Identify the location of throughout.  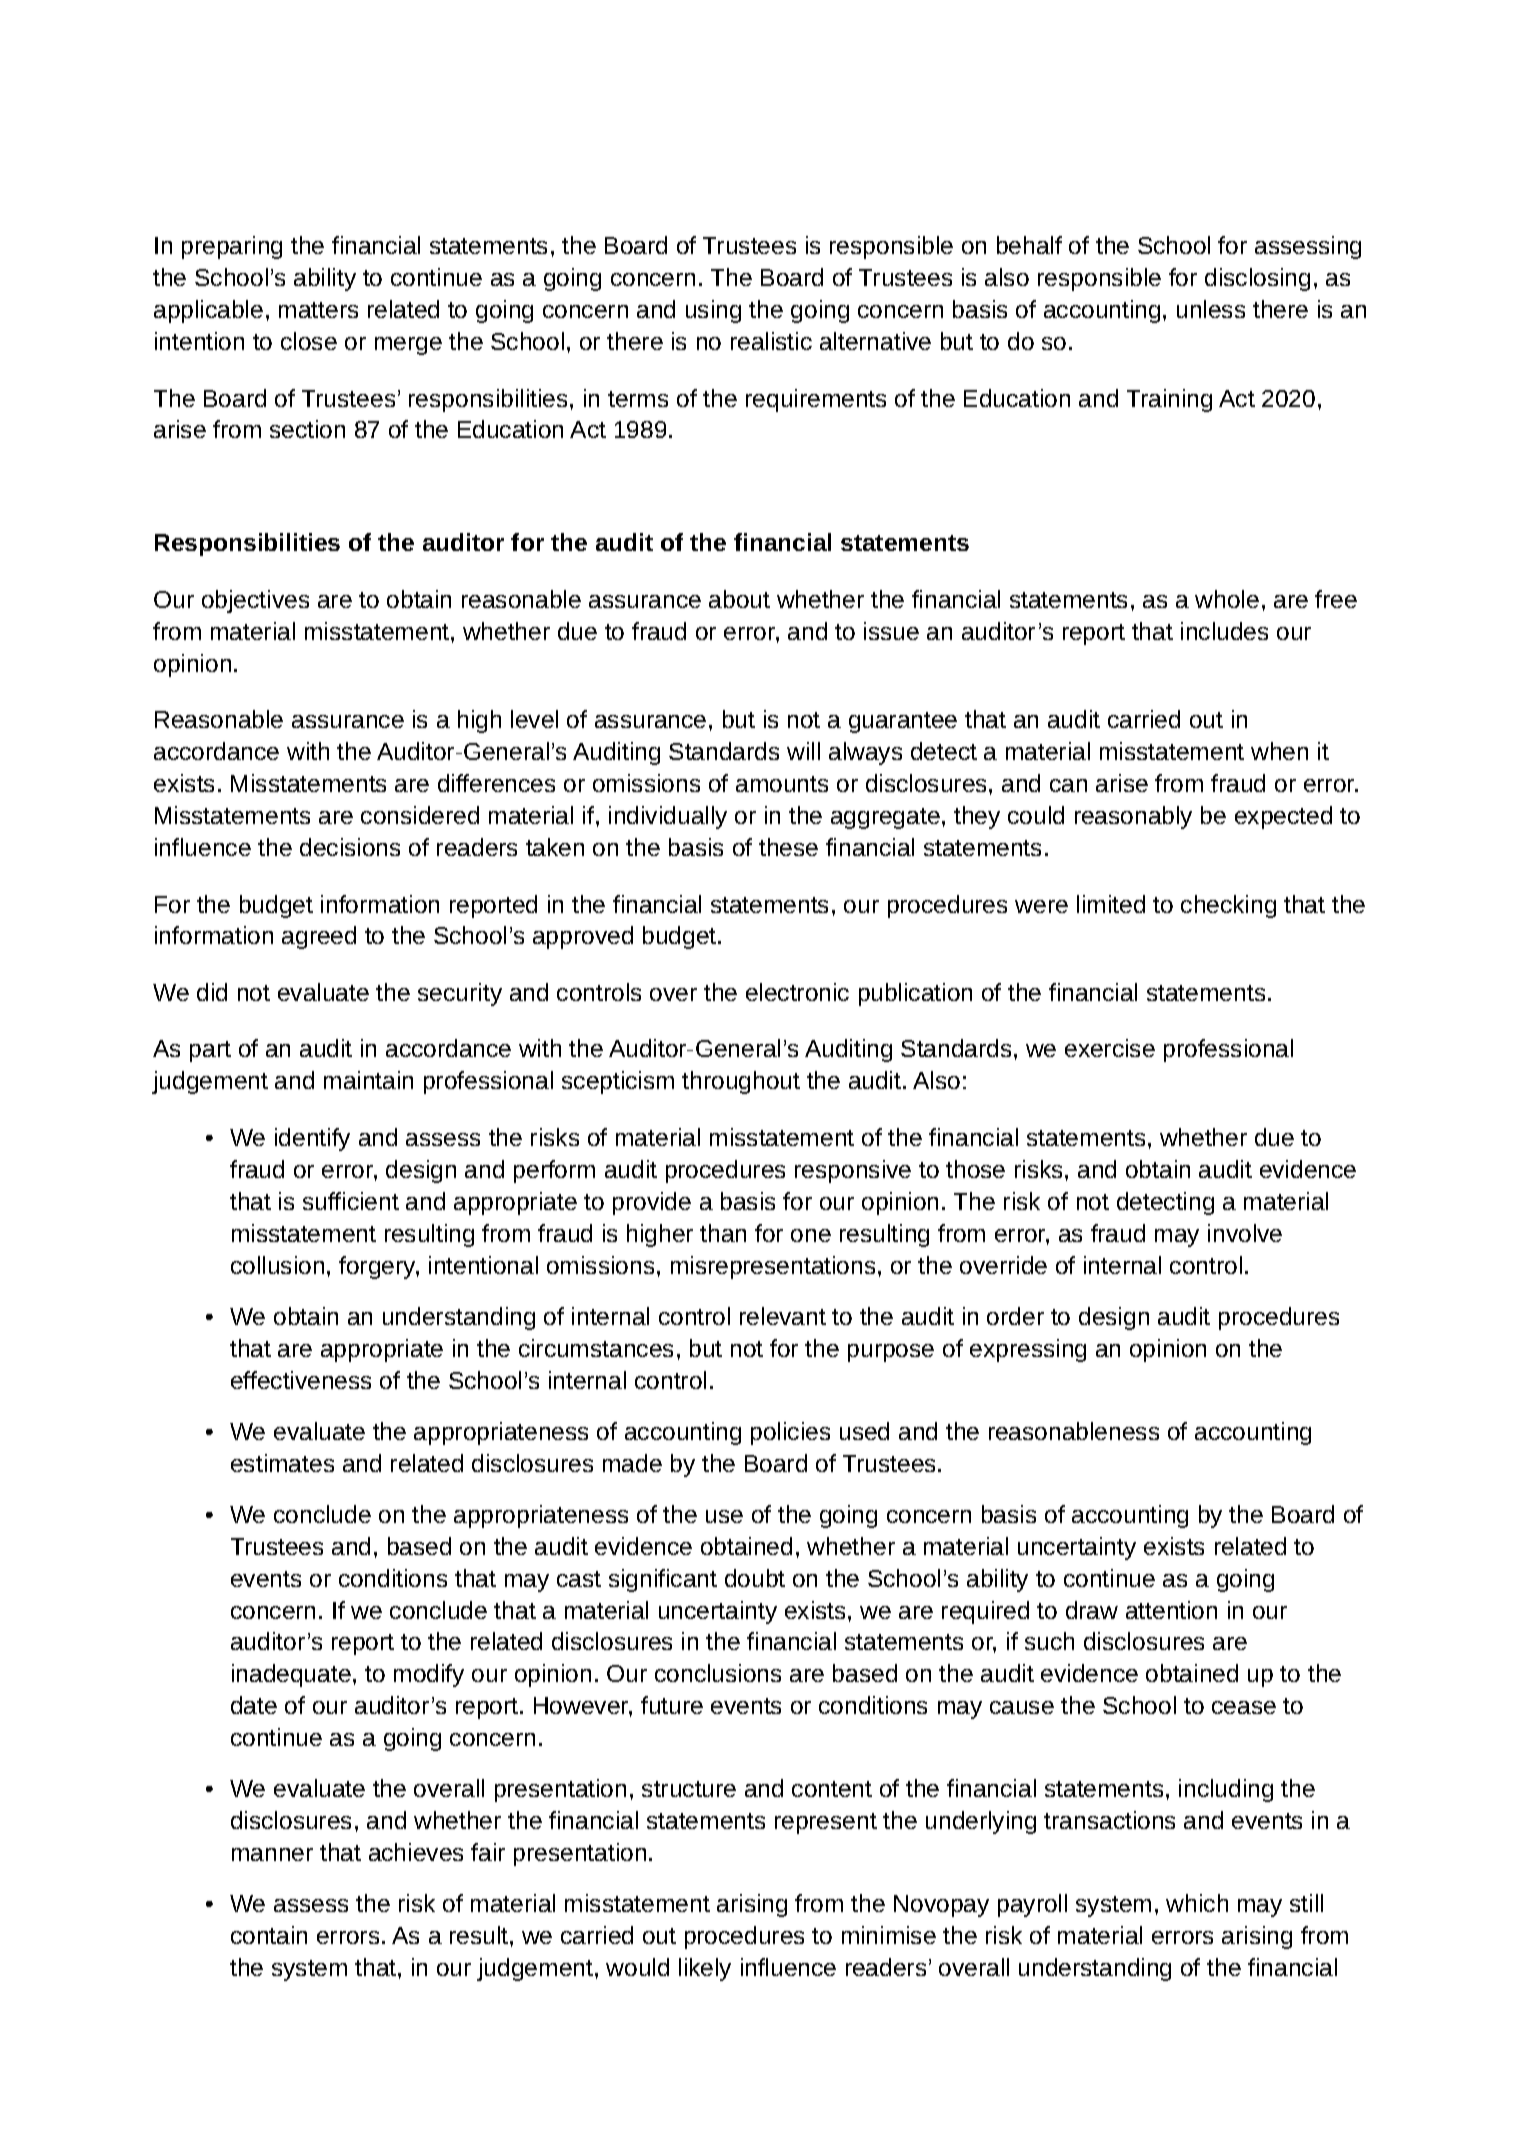
(741, 1082).
